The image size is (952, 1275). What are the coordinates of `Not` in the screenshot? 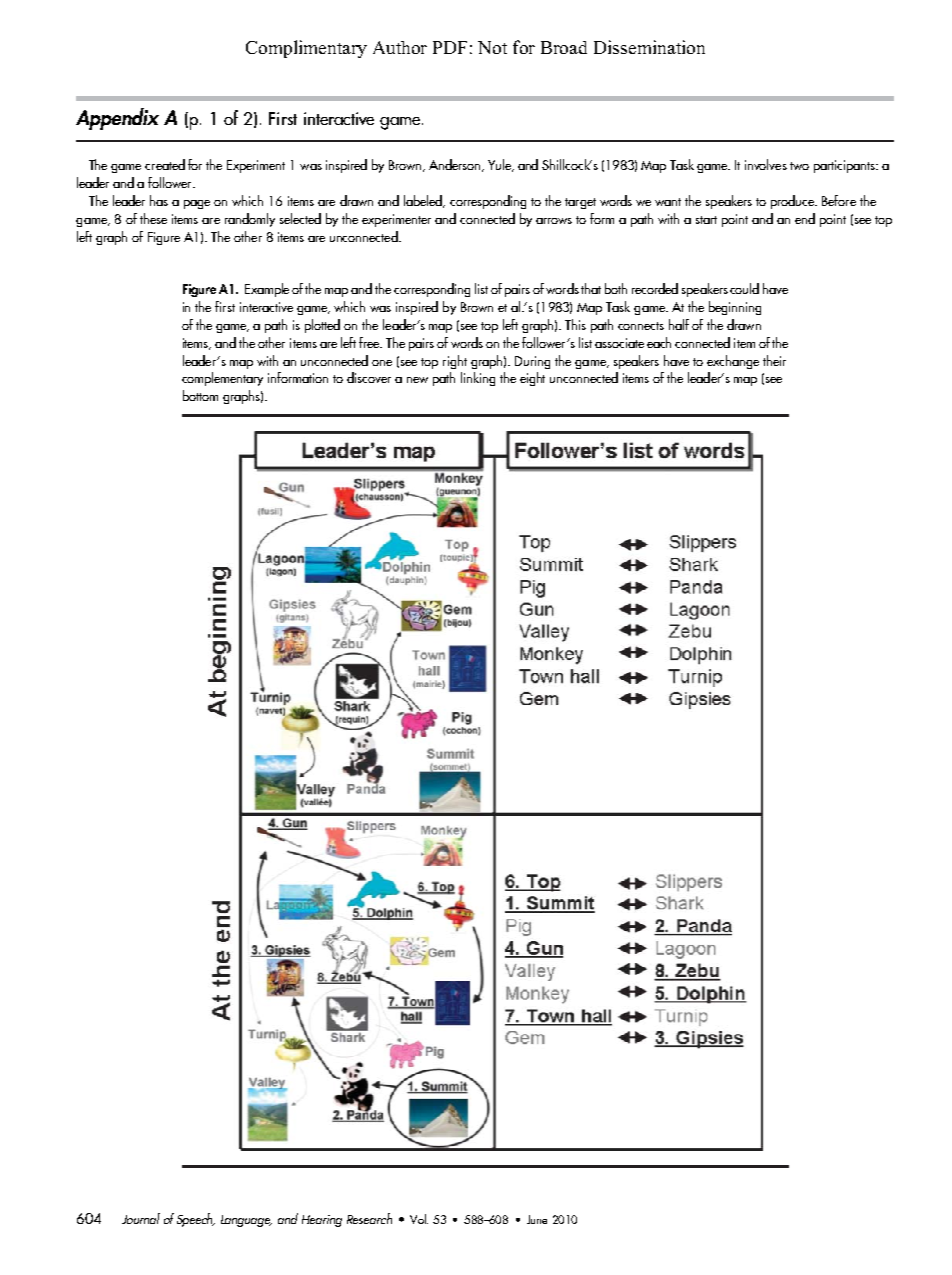 It's located at (492, 47).
